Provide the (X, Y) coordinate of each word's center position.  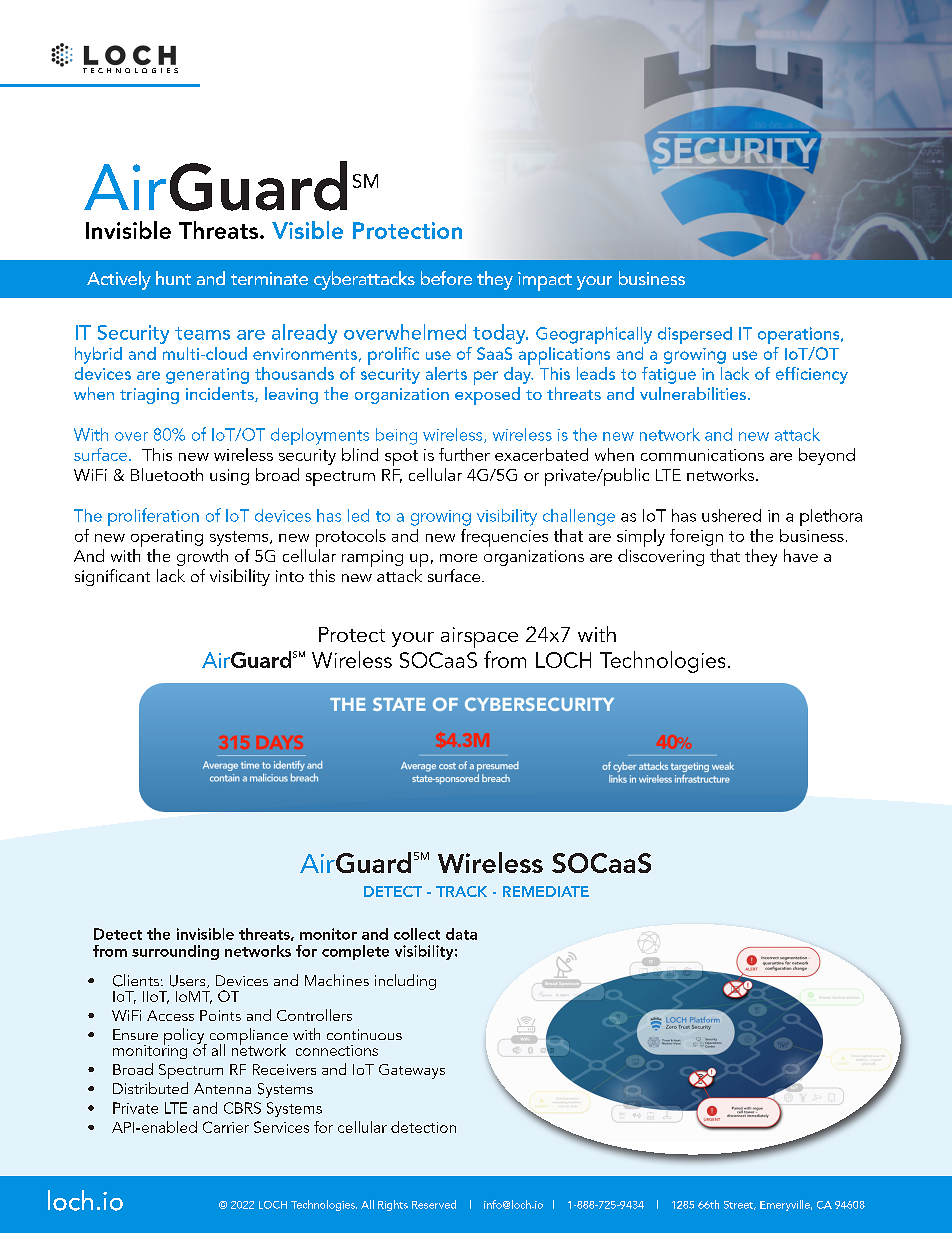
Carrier (226, 1127)
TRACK (461, 891)
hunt (173, 278)
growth (202, 557)
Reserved (434, 1204)
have (801, 555)
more (458, 558)
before (446, 278)
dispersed (695, 335)
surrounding (175, 952)
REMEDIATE (546, 891)
